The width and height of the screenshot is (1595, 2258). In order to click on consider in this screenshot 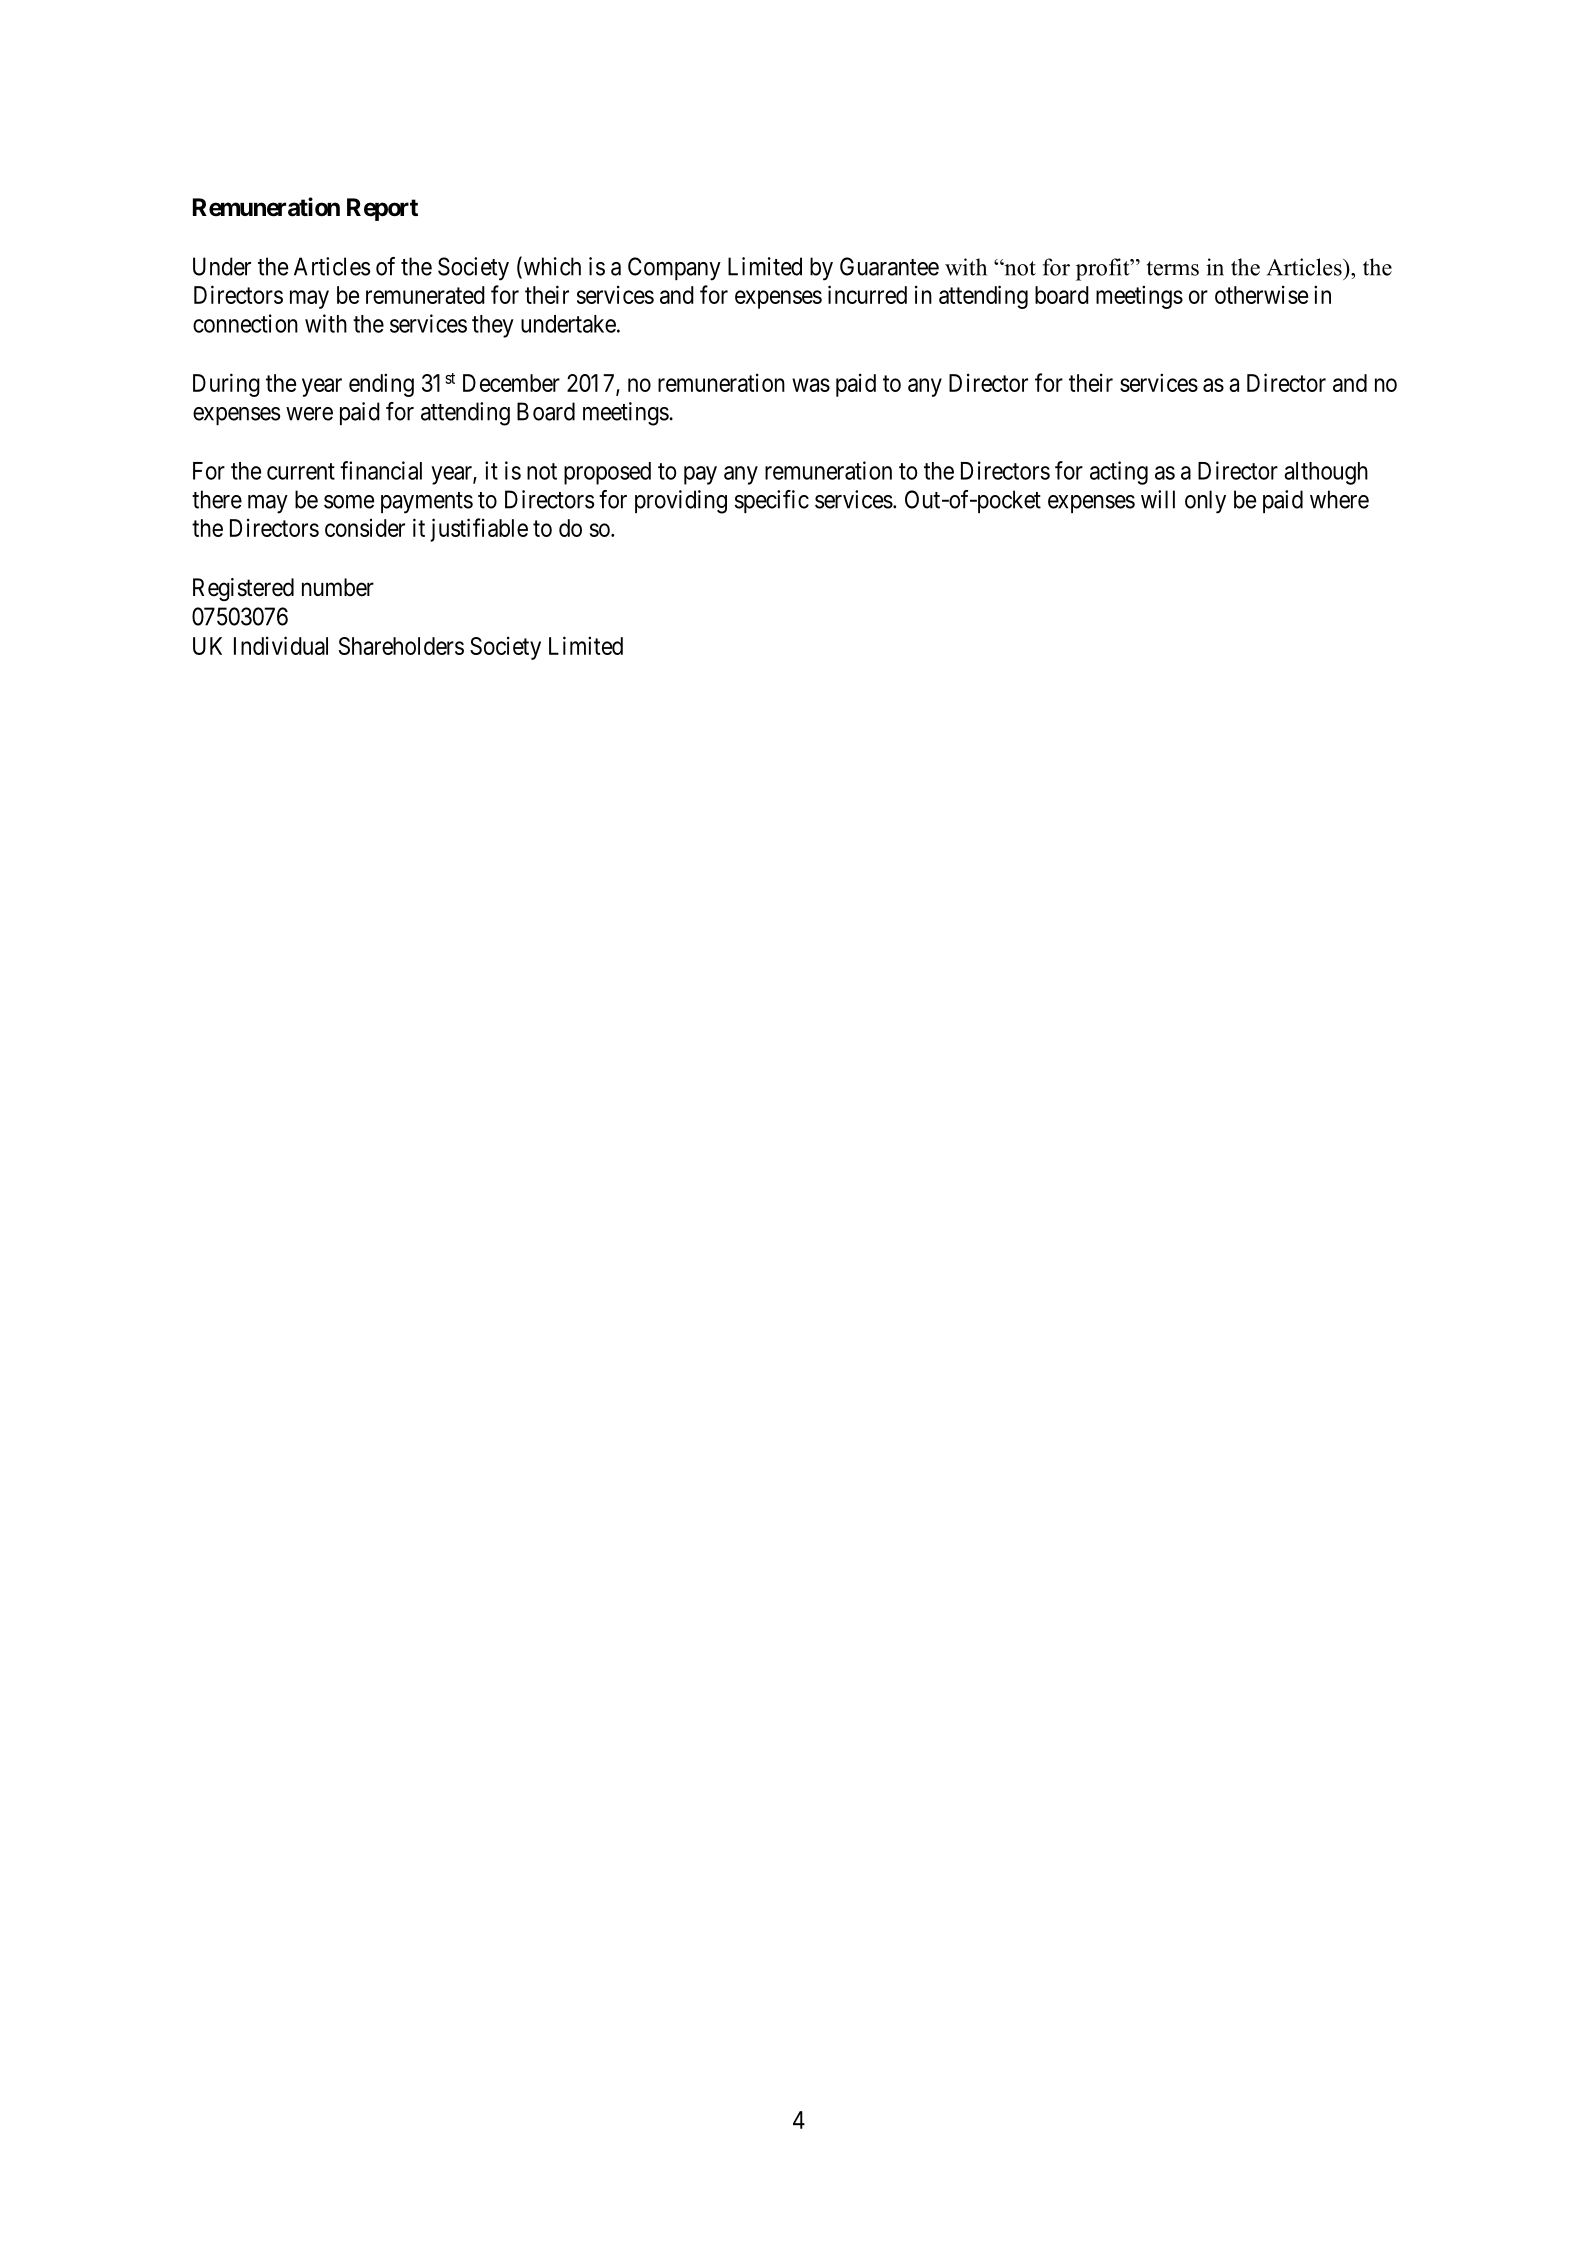, I will do `click(365, 527)`.
